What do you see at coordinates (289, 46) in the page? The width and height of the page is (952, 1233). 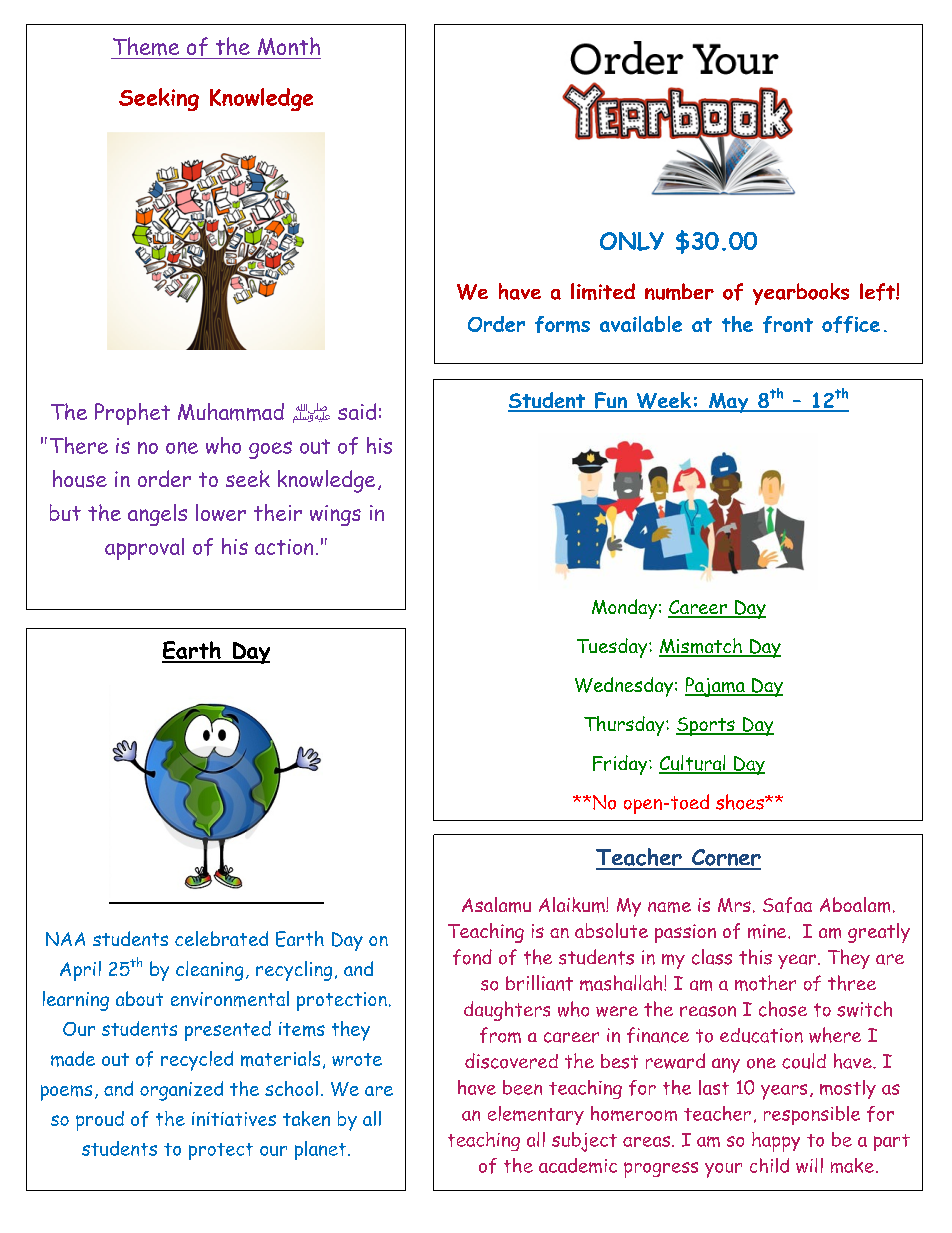 I see `Month` at bounding box center [289, 46].
